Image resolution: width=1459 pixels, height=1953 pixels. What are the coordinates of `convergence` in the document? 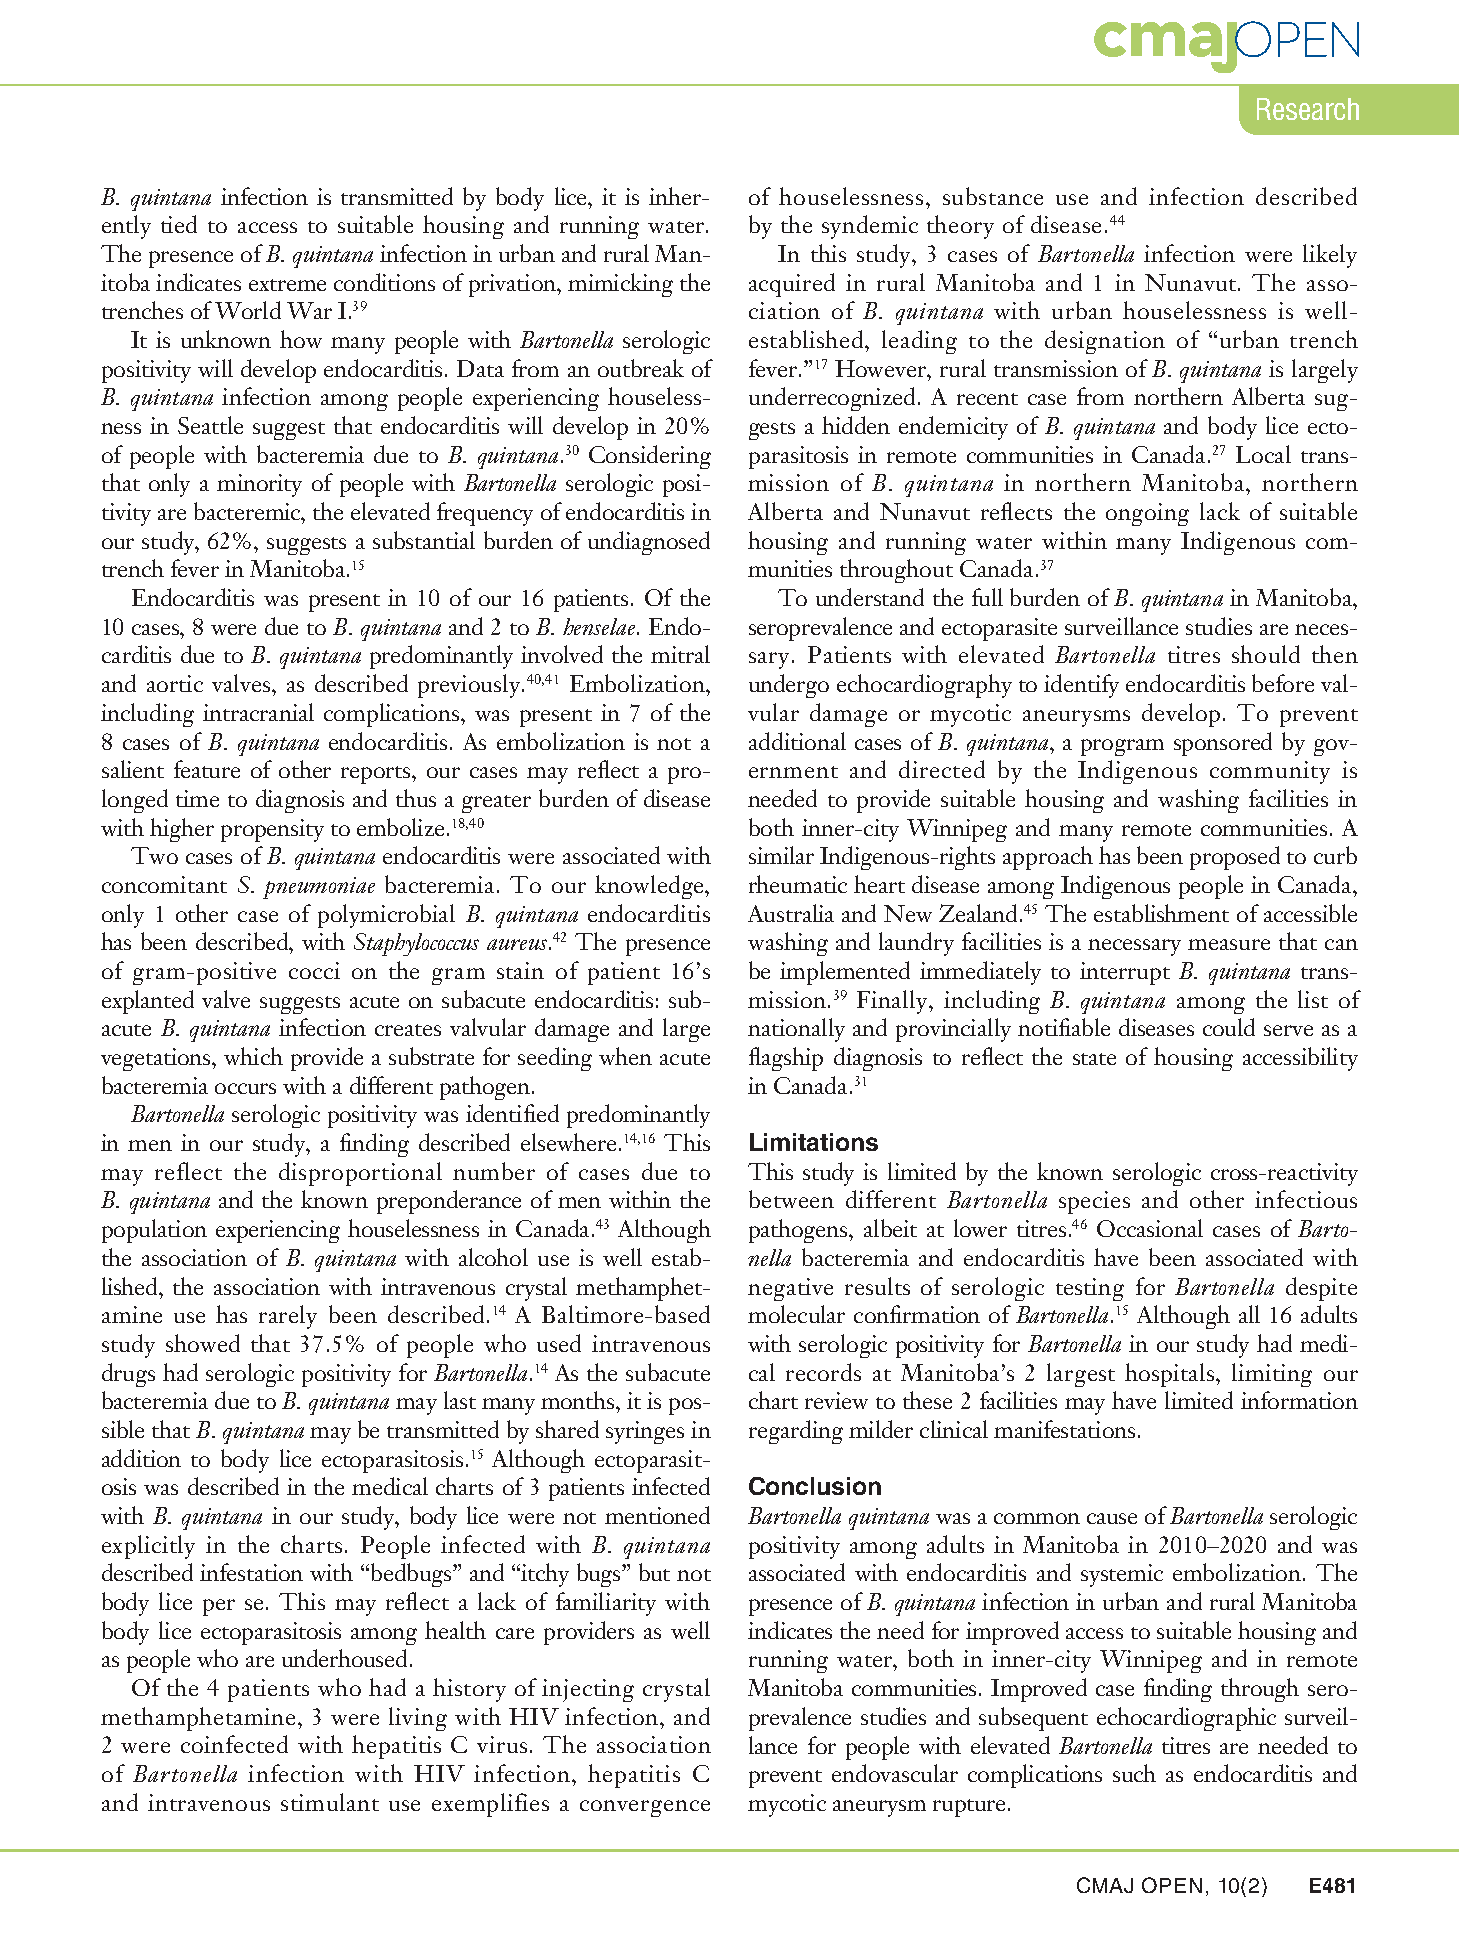 It's located at (645, 1808).
